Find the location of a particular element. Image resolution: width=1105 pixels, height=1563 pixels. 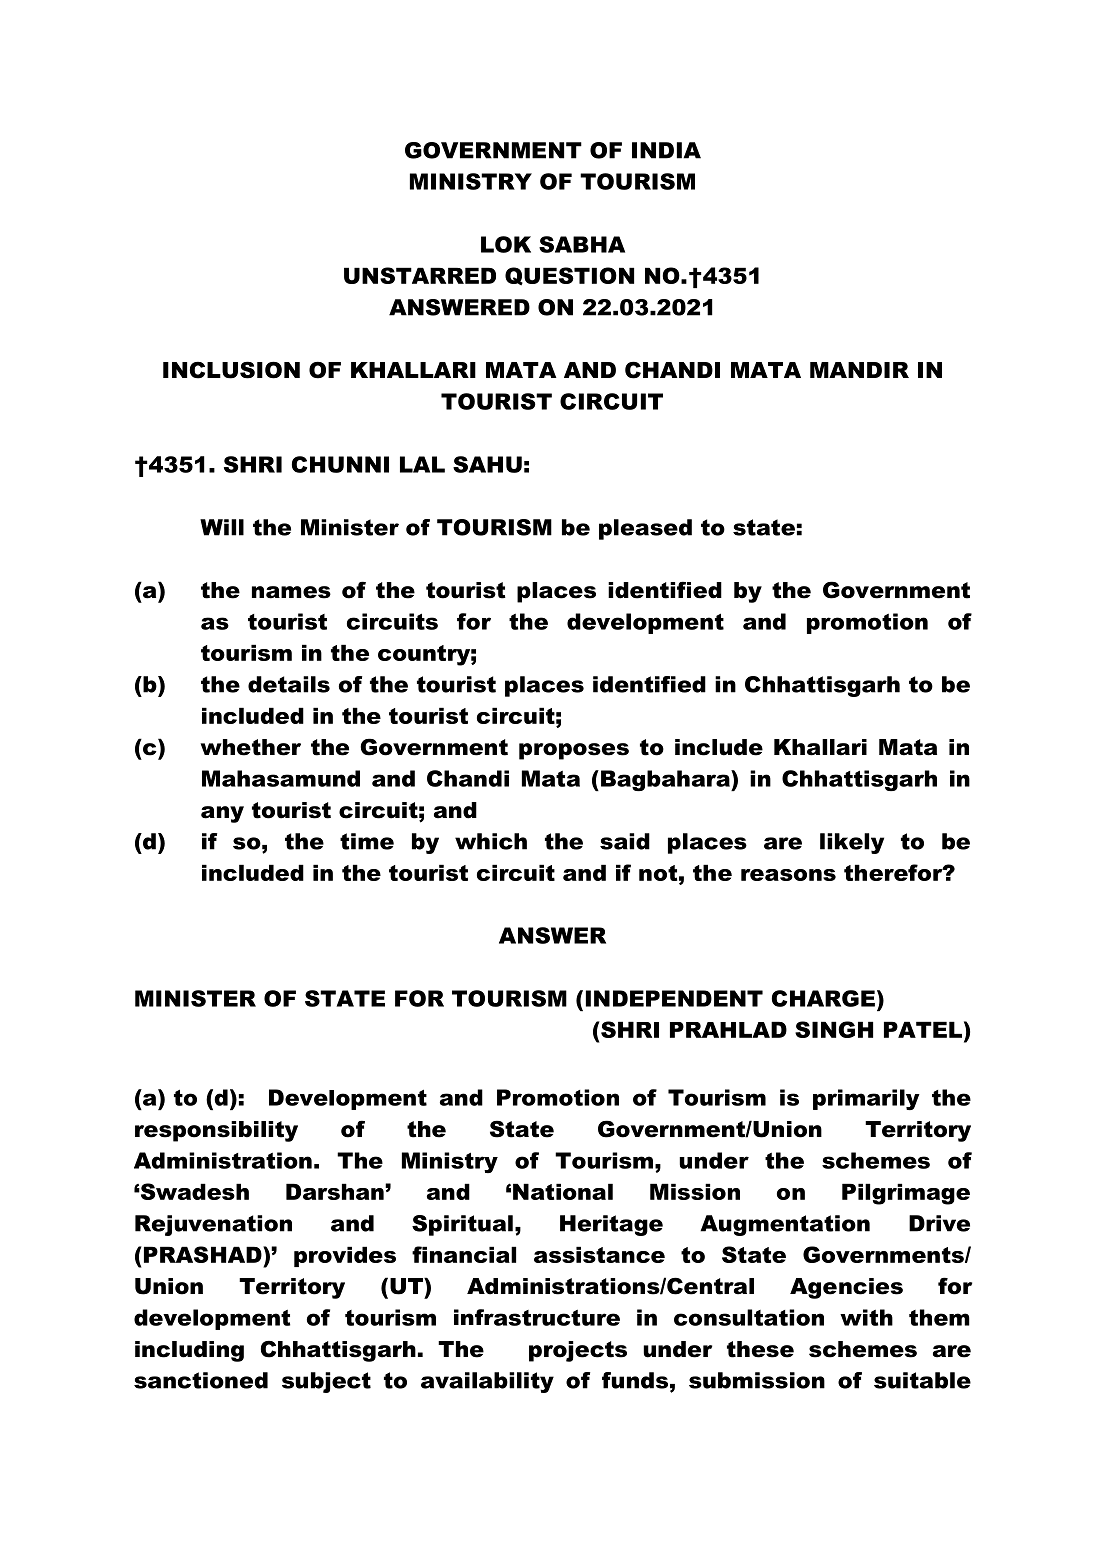

Will is located at coordinates (222, 527).
